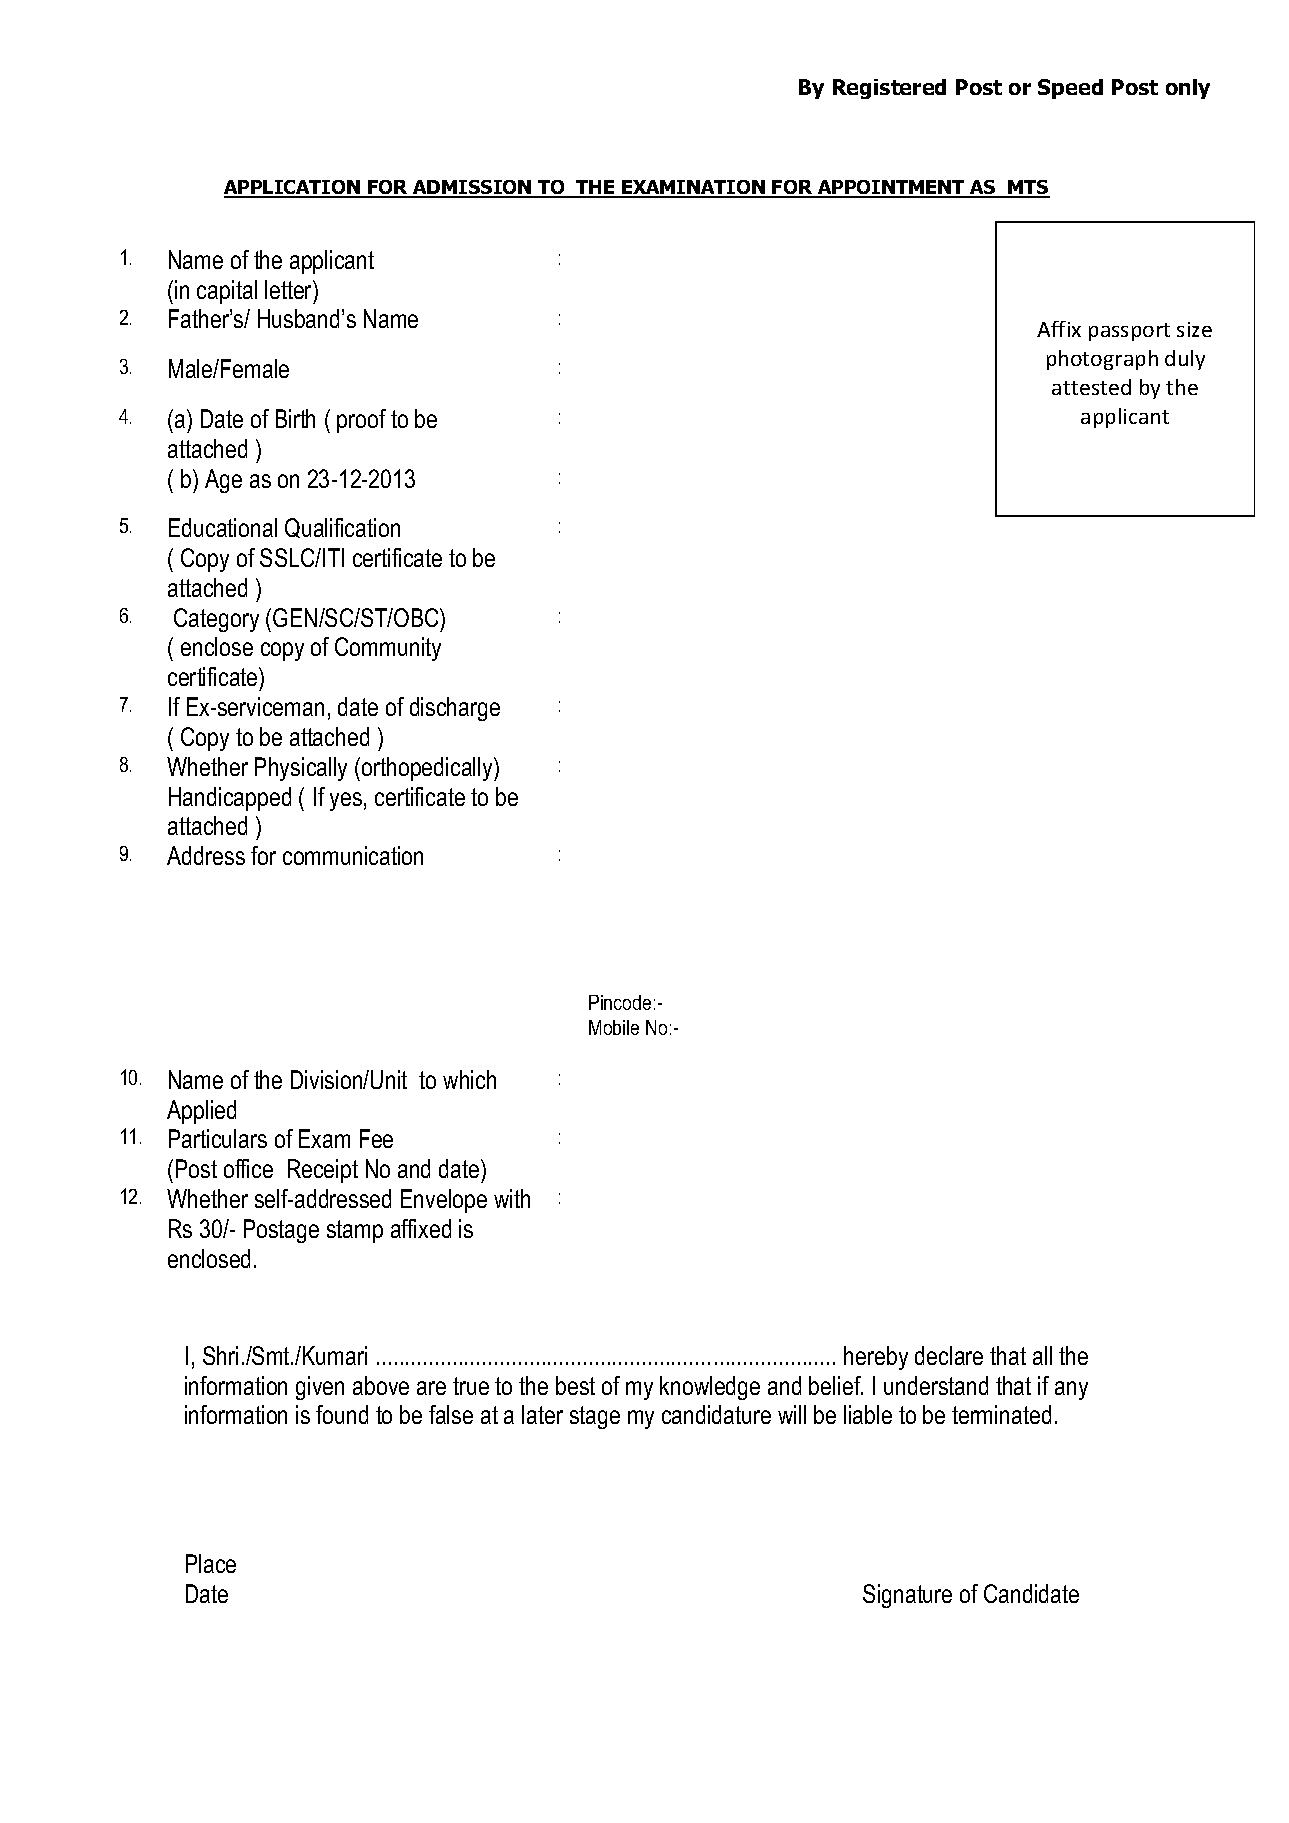 This screenshot has width=1289, height=1823. I want to click on will, so click(792, 1414).
